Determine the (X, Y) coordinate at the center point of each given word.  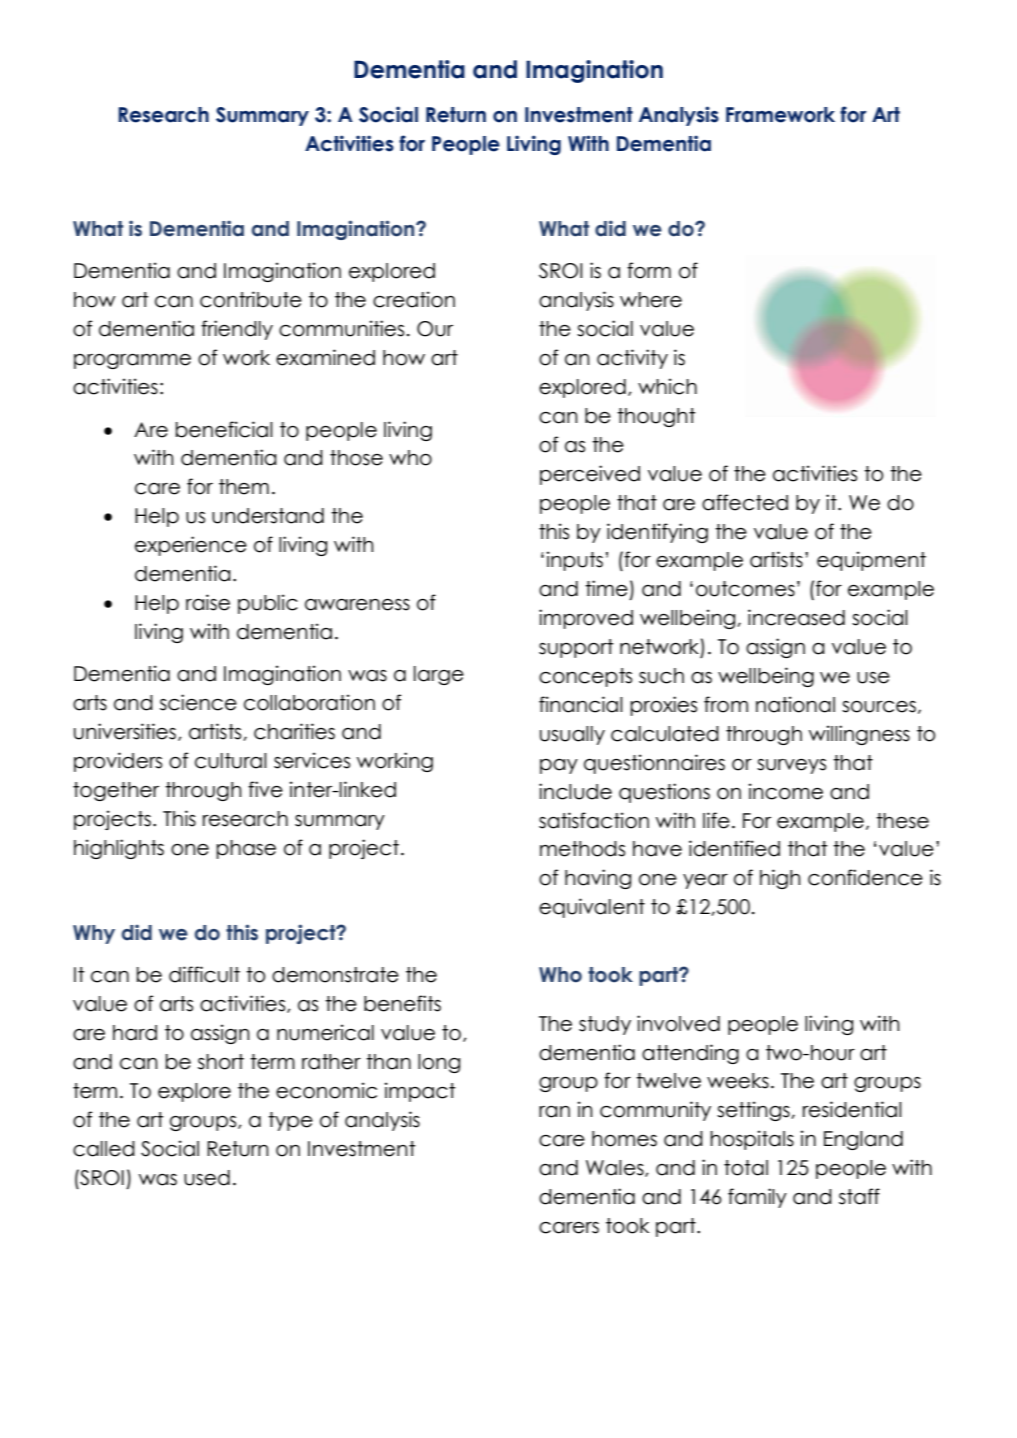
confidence (865, 877)
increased (796, 617)
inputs (575, 561)
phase (246, 849)
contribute (251, 299)
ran (554, 1112)
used (207, 1178)
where (651, 300)
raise (208, 602)
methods (582, 849)
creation (414, 299)
